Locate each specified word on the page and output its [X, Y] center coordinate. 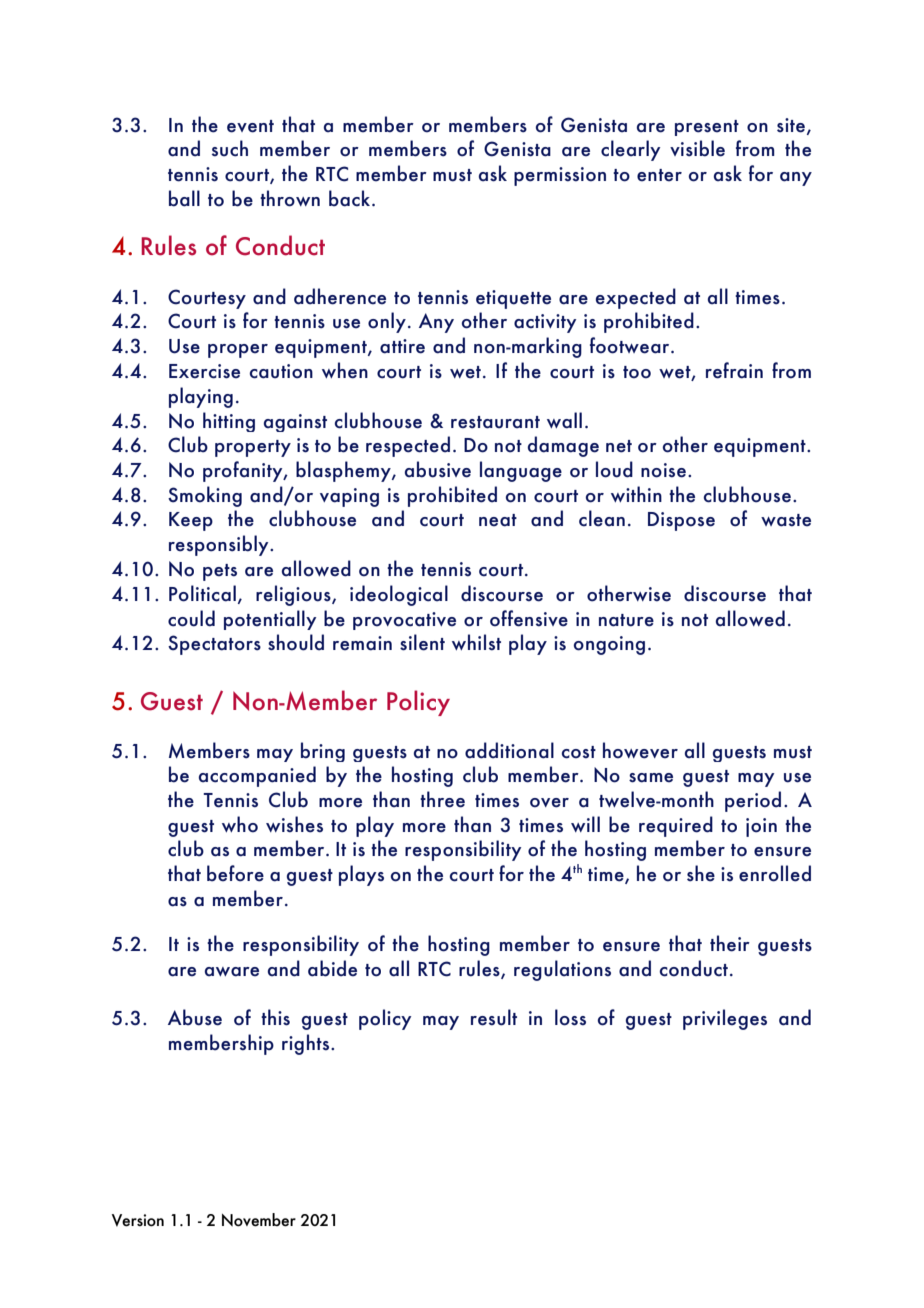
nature [626, 620]
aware [232, 972]
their [730, 943]
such [230, 148]
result [494, 1017]
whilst [476, 642]
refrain [734, 370]
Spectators [214, 645]
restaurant [495, 422]
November [259, 1220]
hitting [229, 422]
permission [560, 176]
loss [570, 1017]
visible [697, 148]
